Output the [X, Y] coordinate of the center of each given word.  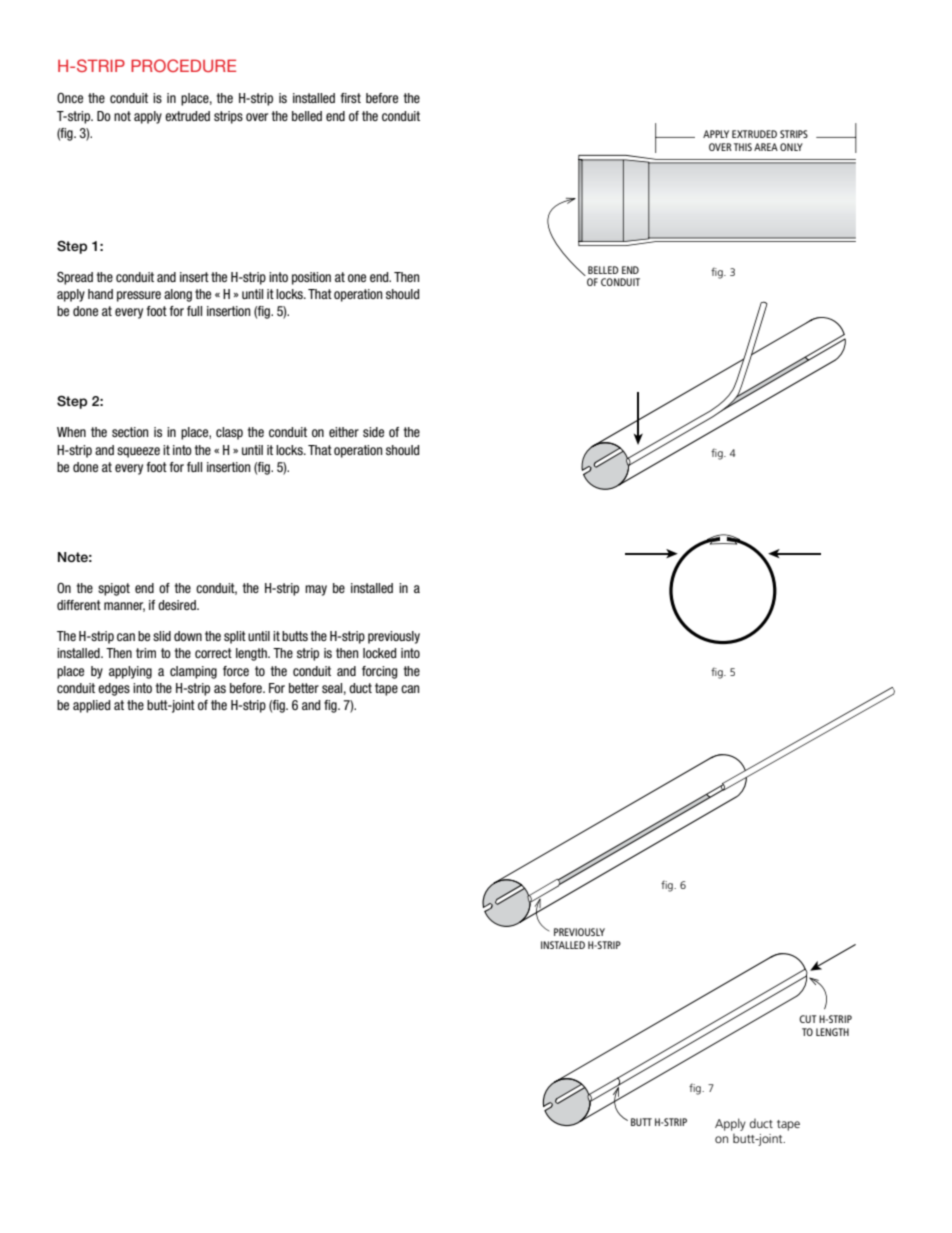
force [236, 671]
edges [114, 689]
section [130, 432]
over [257, 117]
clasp [229, 433]
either [344, 432]
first [351, 98]
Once [70, 98]
